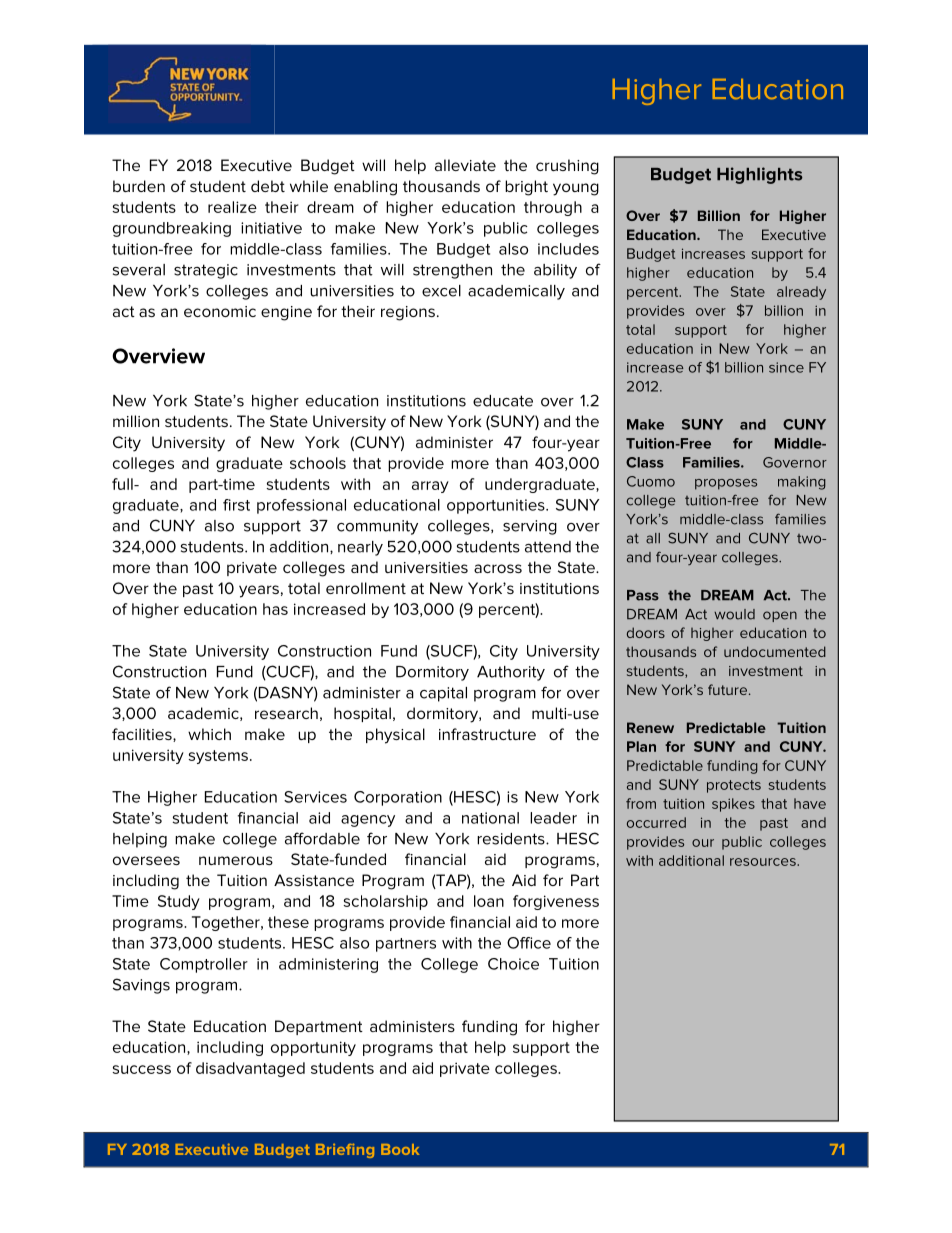 This document has width=952, height=1233. Describe the element at coordinates (250, 1069) in the document. I see `disadvantaged` at that location.
